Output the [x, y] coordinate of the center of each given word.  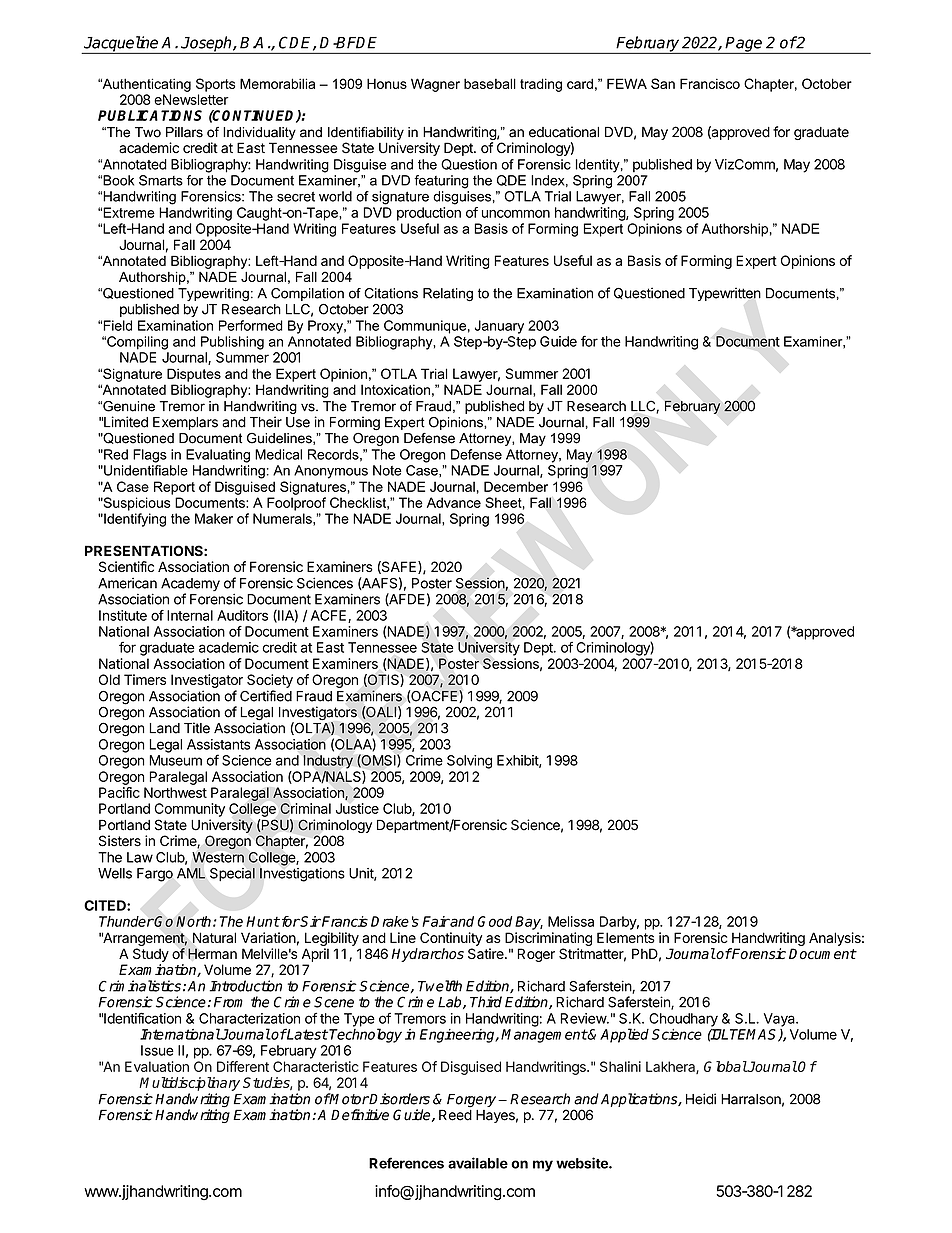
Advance [454, 502]
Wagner [435, 85]
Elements [626, 937]
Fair [436, 921]
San [663, 83]
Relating [448, 295]
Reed [455, 1115]
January [499, 327]
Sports [215, 85]
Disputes [194, 375]
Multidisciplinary [189, 1084]
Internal [190, 615]
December [516, 486]
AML [191, 873]
